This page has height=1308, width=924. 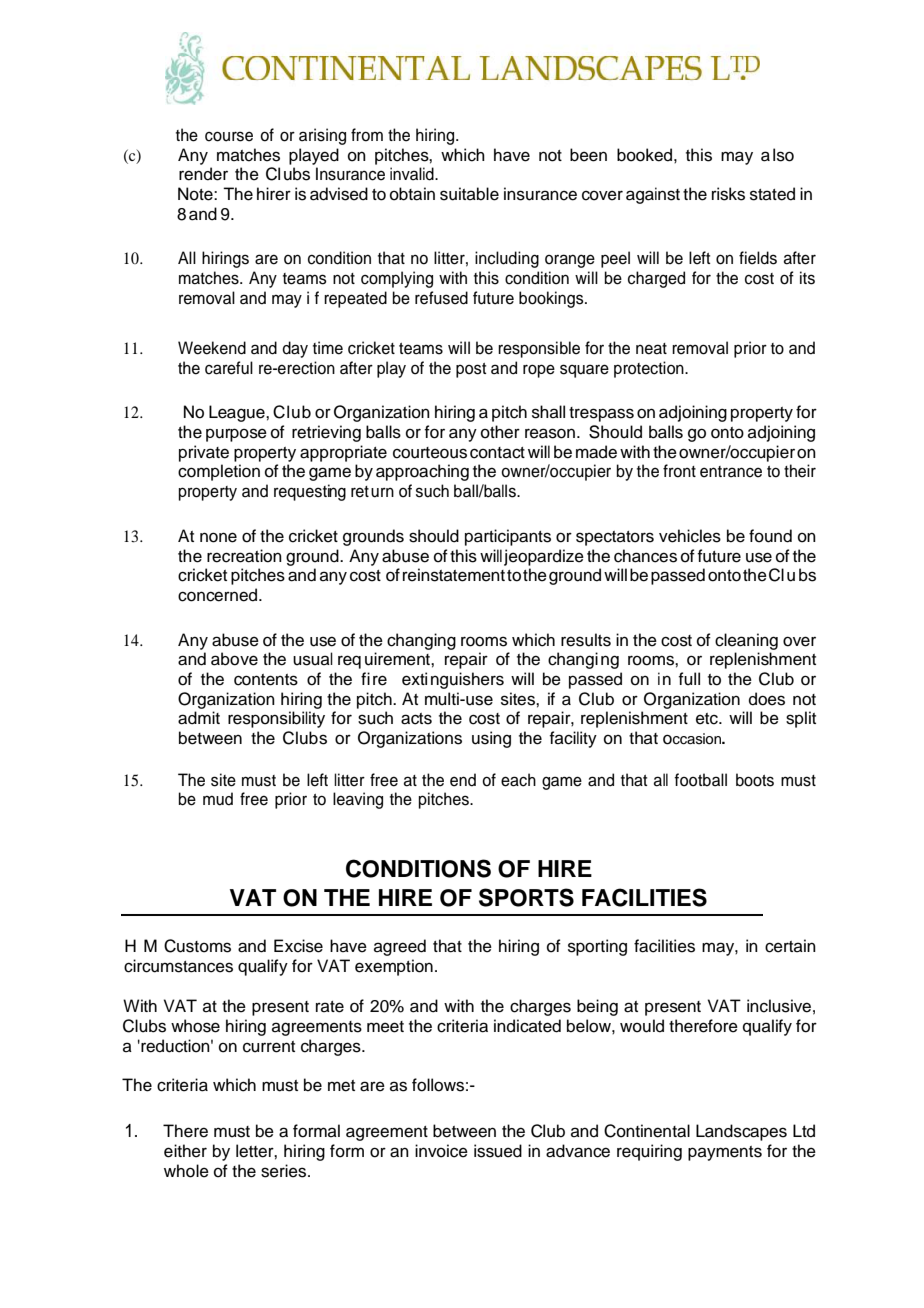 I want to click on series, so click(x=285, y=1171).
